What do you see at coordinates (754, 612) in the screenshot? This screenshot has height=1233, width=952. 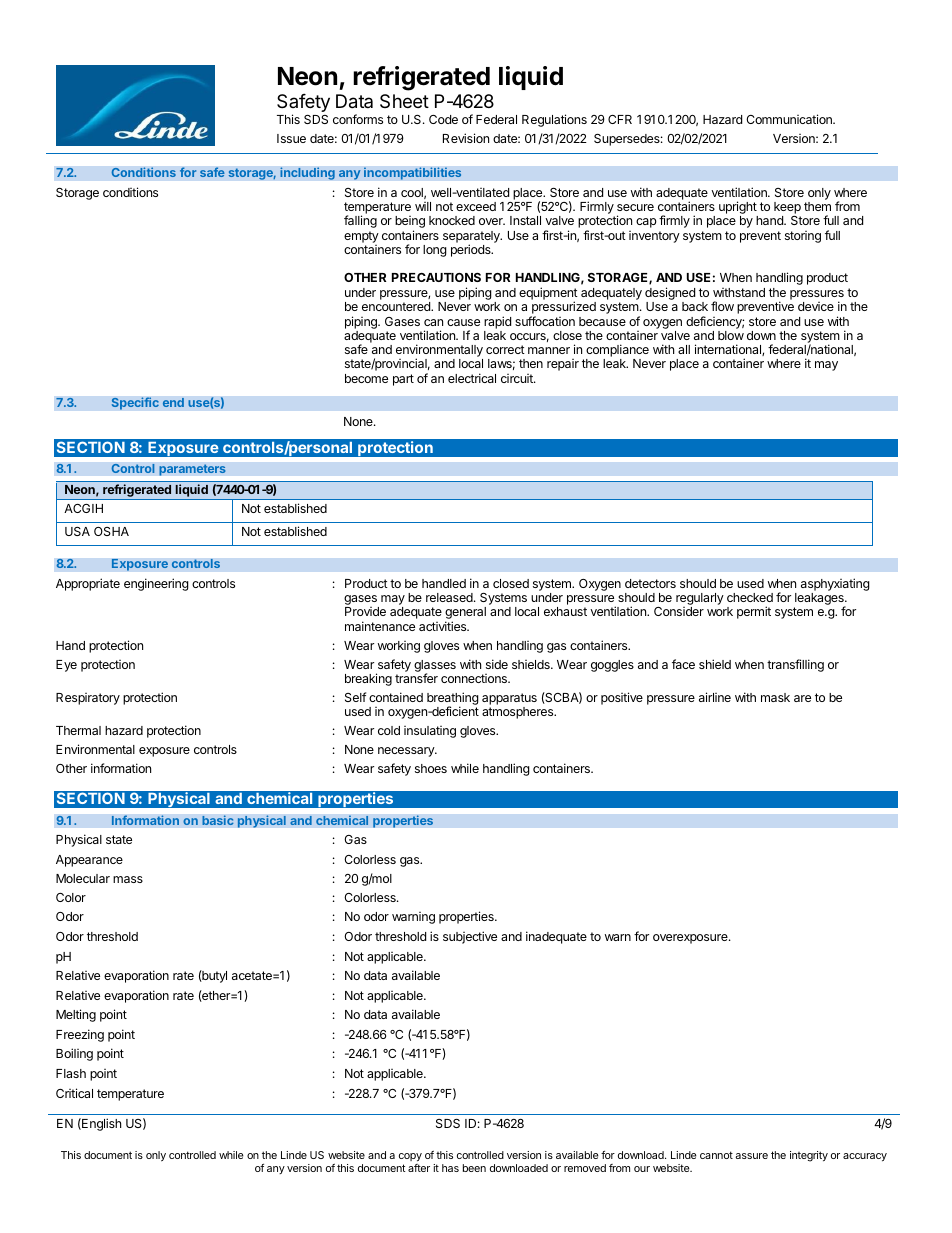 I see `permit` at bounding box center [754, 612].
